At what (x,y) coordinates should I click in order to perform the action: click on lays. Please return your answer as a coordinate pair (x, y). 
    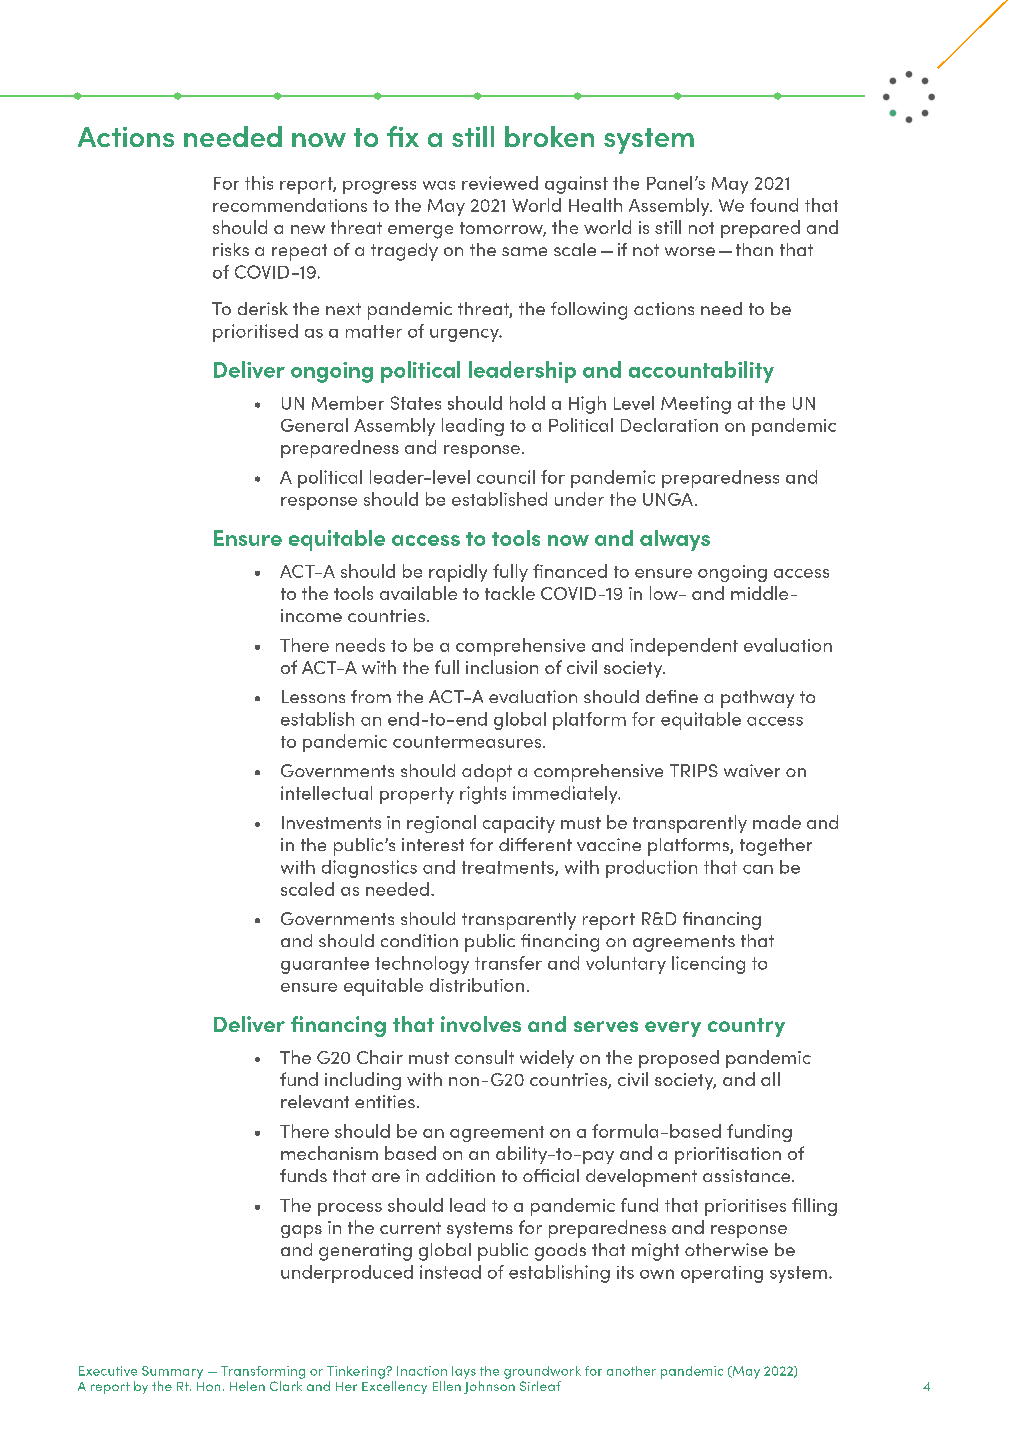
    Looking at the image, I should click on (464, 1372).
